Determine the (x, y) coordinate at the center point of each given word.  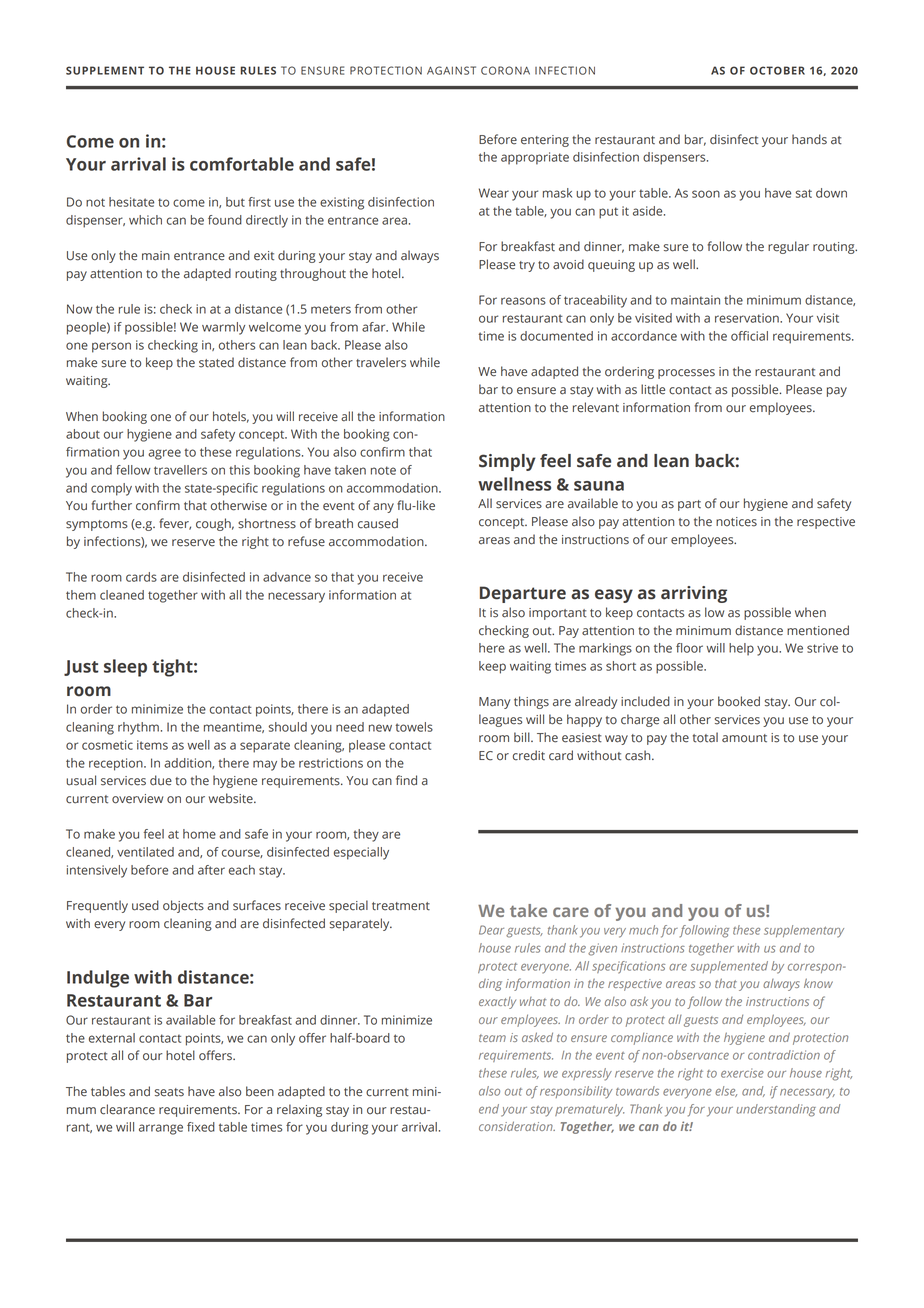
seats (169, 1092)
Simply (507, 462)
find (406, 780)
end (489, 1109)
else (726, 1091)
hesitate (131, 202)
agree (164, 454)
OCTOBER (777, 70)
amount (744, 738)
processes (686, 374)
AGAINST (451, 70)
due (161, 780)
